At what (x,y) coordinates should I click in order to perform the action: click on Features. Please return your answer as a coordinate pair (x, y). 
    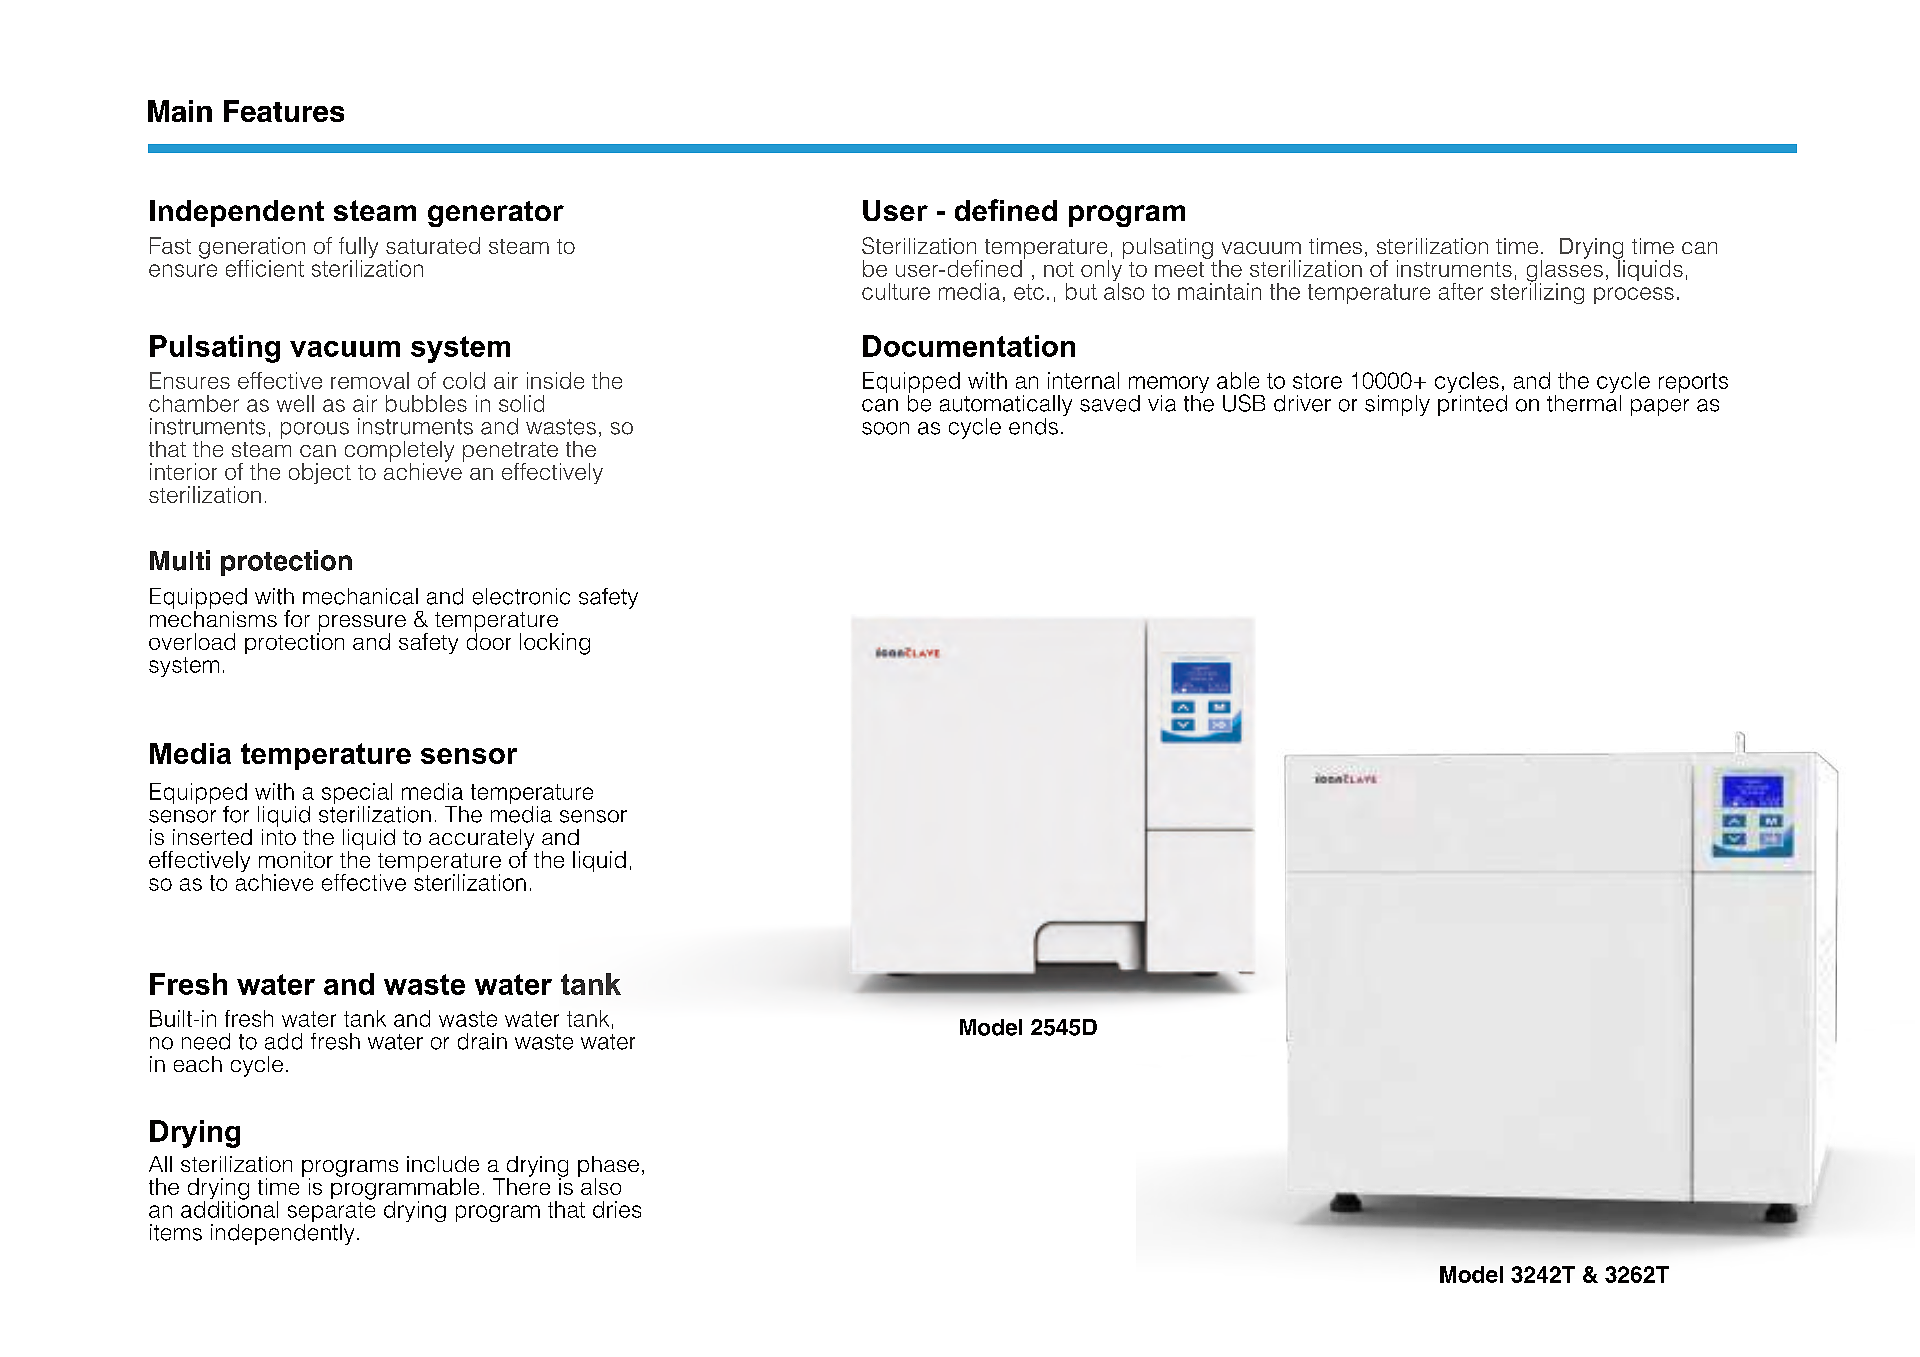
    Looking at the image, I should click on (284, 111).
